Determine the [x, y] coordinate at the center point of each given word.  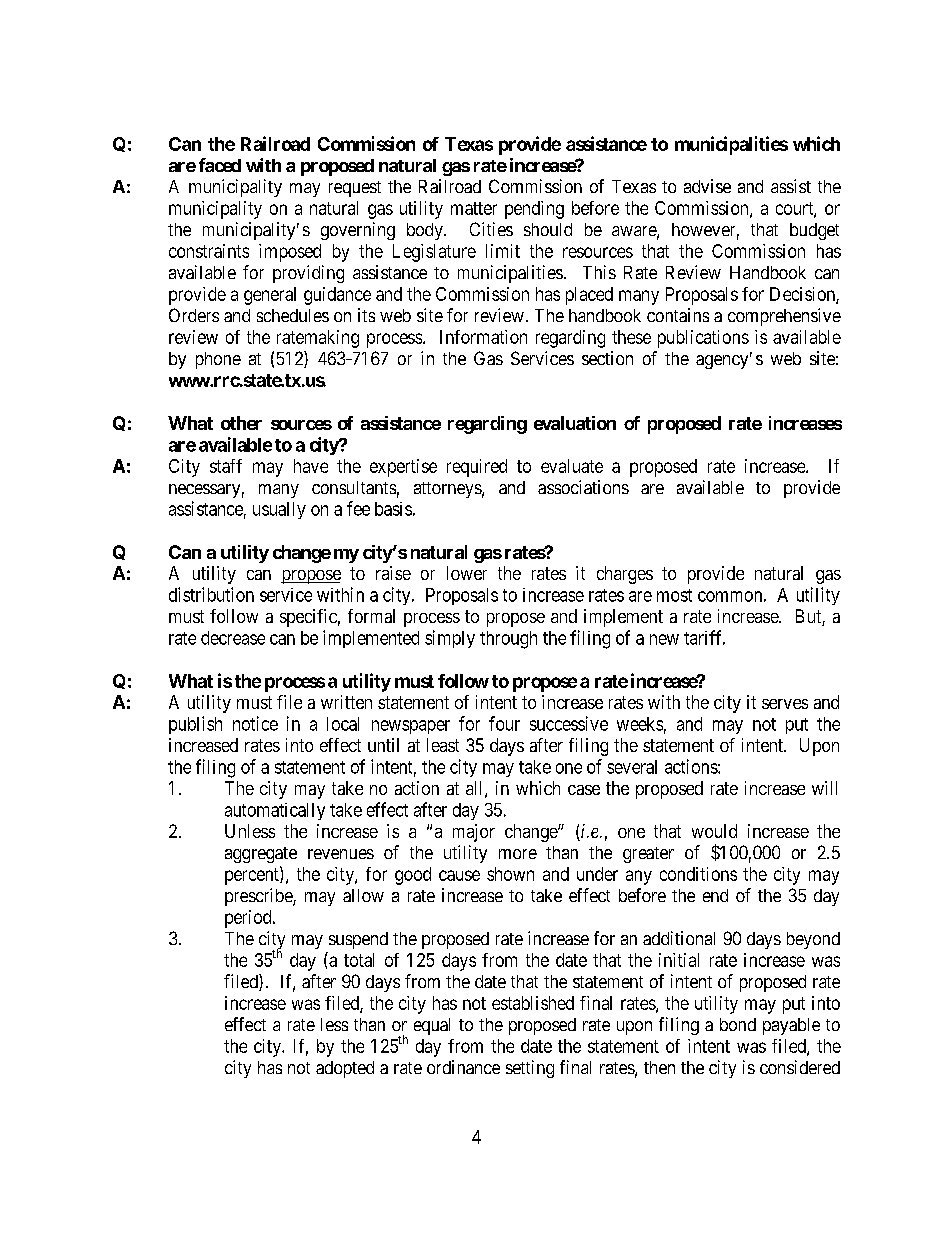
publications [703, 339]
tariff [704, 637]
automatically [275, 811]
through [508, 640]
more [518, 854]
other [241, 423]
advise [707, 186]
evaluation [575, 423]
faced [220, 165]
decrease [233, 638]
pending [534, 210]
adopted [345, 1069]
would [714, 831]
